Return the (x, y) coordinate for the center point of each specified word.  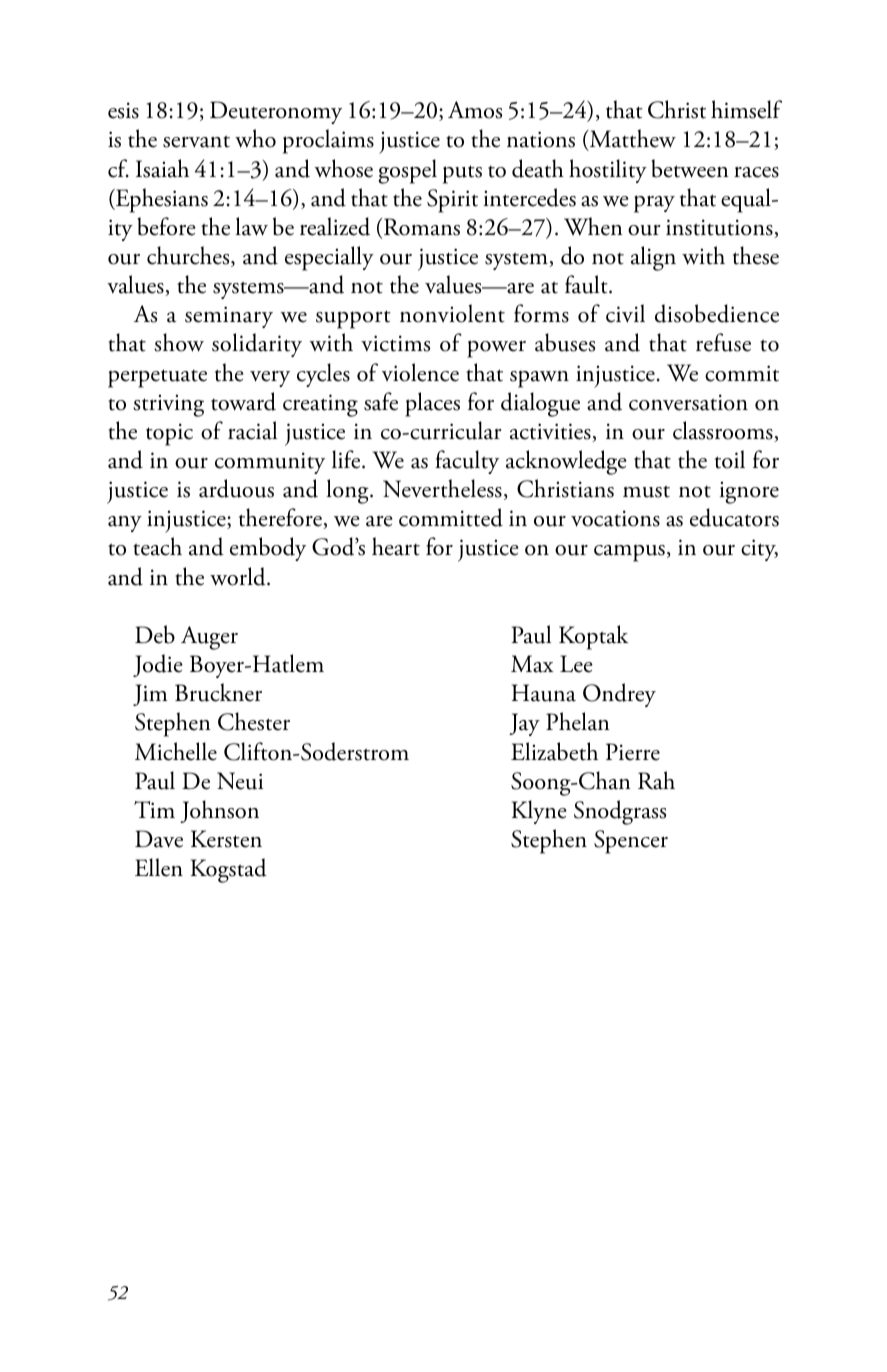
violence (420, 372)
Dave (159, 839)
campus (629, 553)
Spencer (631, 842)
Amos (475, 110)
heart (396, 546)
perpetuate (157, 378)
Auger (209, 638)
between (690, 168)
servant (196, 142)
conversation (688, 402)
